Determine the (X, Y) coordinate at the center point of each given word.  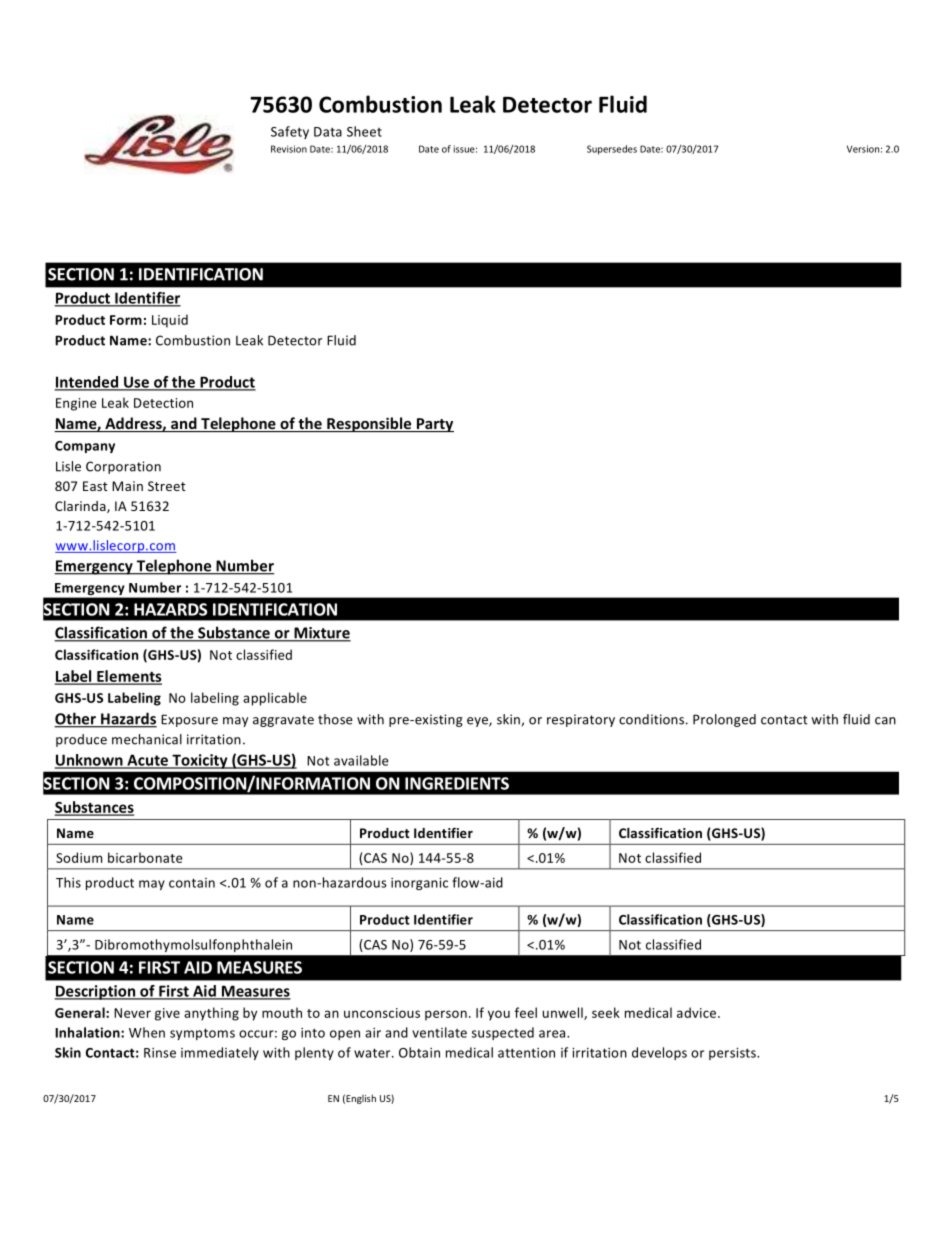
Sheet (364, 131)
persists (733, 1054)
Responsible (369, 424)
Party (434, 425)
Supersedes (612, 150)
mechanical (147, 739)
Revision (289, 149)
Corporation (123, 467)
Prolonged (724, 720)
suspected (503, 1033)
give (167, 1014)
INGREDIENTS (457, 783)
